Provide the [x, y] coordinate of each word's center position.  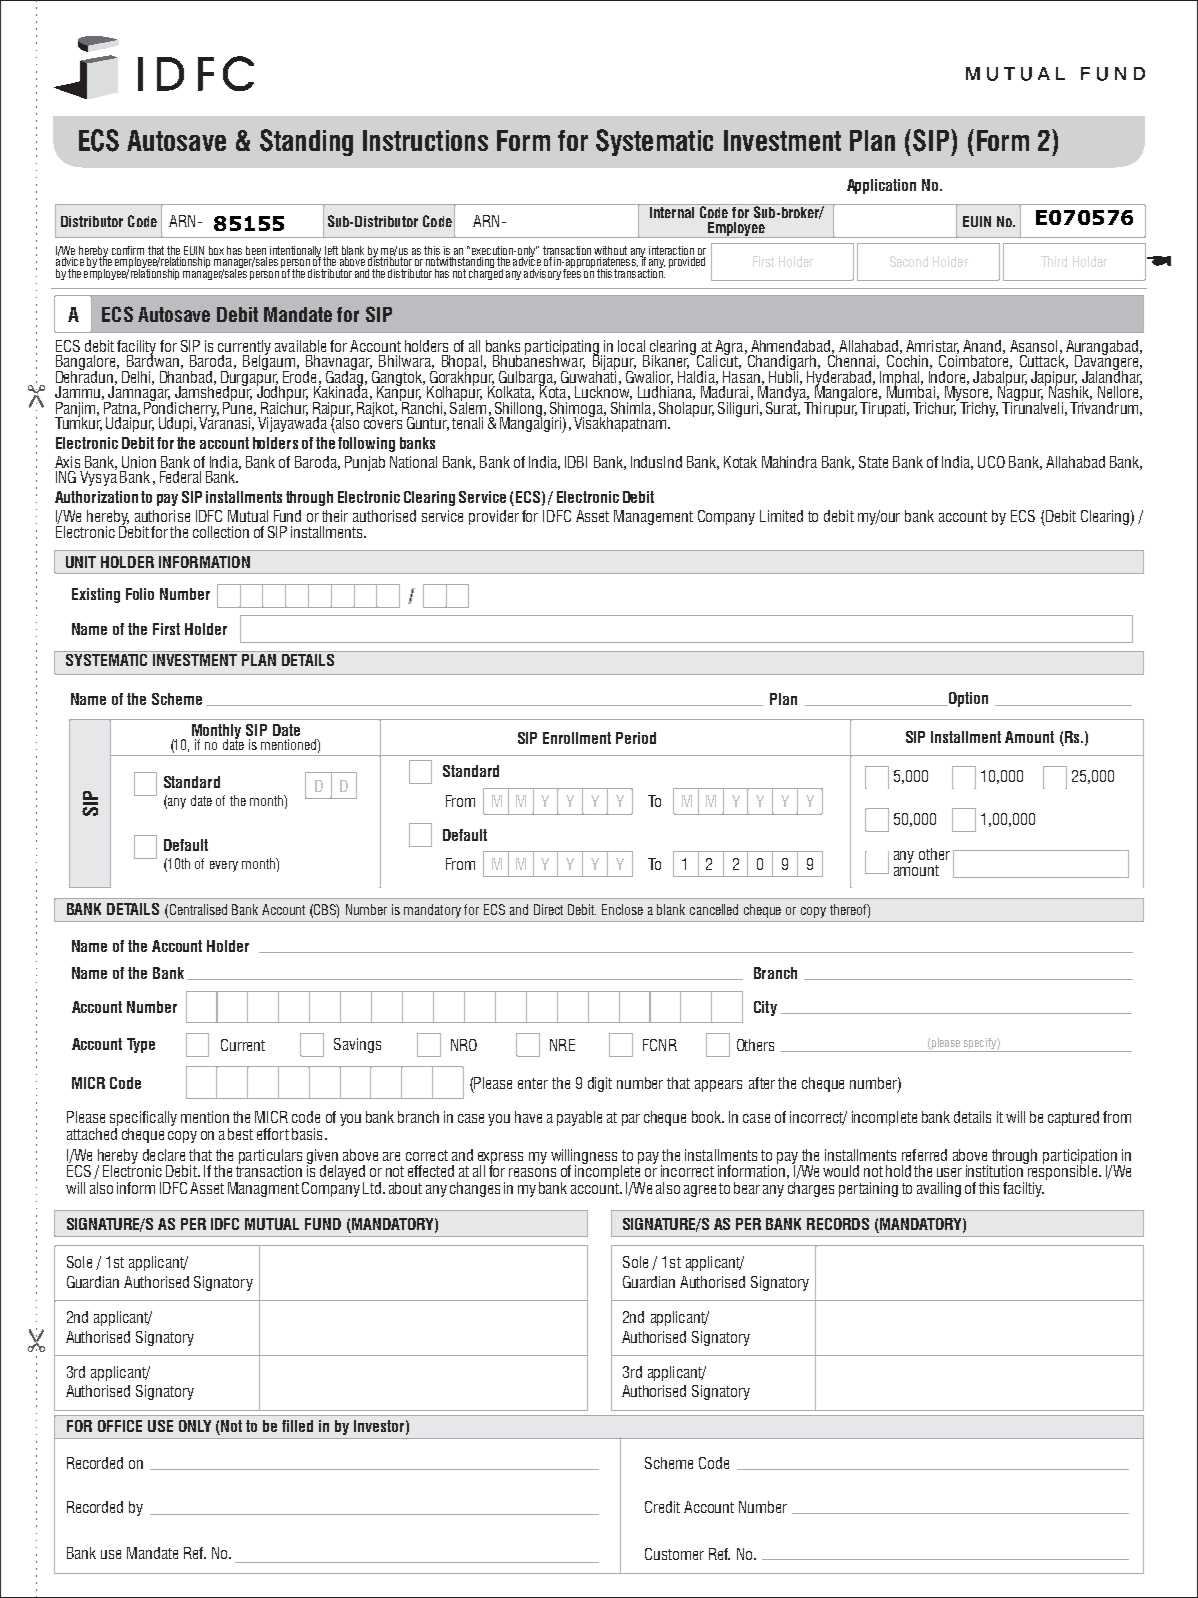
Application [881, 186]
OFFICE [120, 1426]
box [216, 250]
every [224, 866]
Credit [662, 1507]
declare [164, 1155]
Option [967, 699]
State [873, 462]
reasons [532, 1172]
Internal [671, 211]
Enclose [622, 909]
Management [653, 517]
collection [221, 532]
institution [996, 1170]
